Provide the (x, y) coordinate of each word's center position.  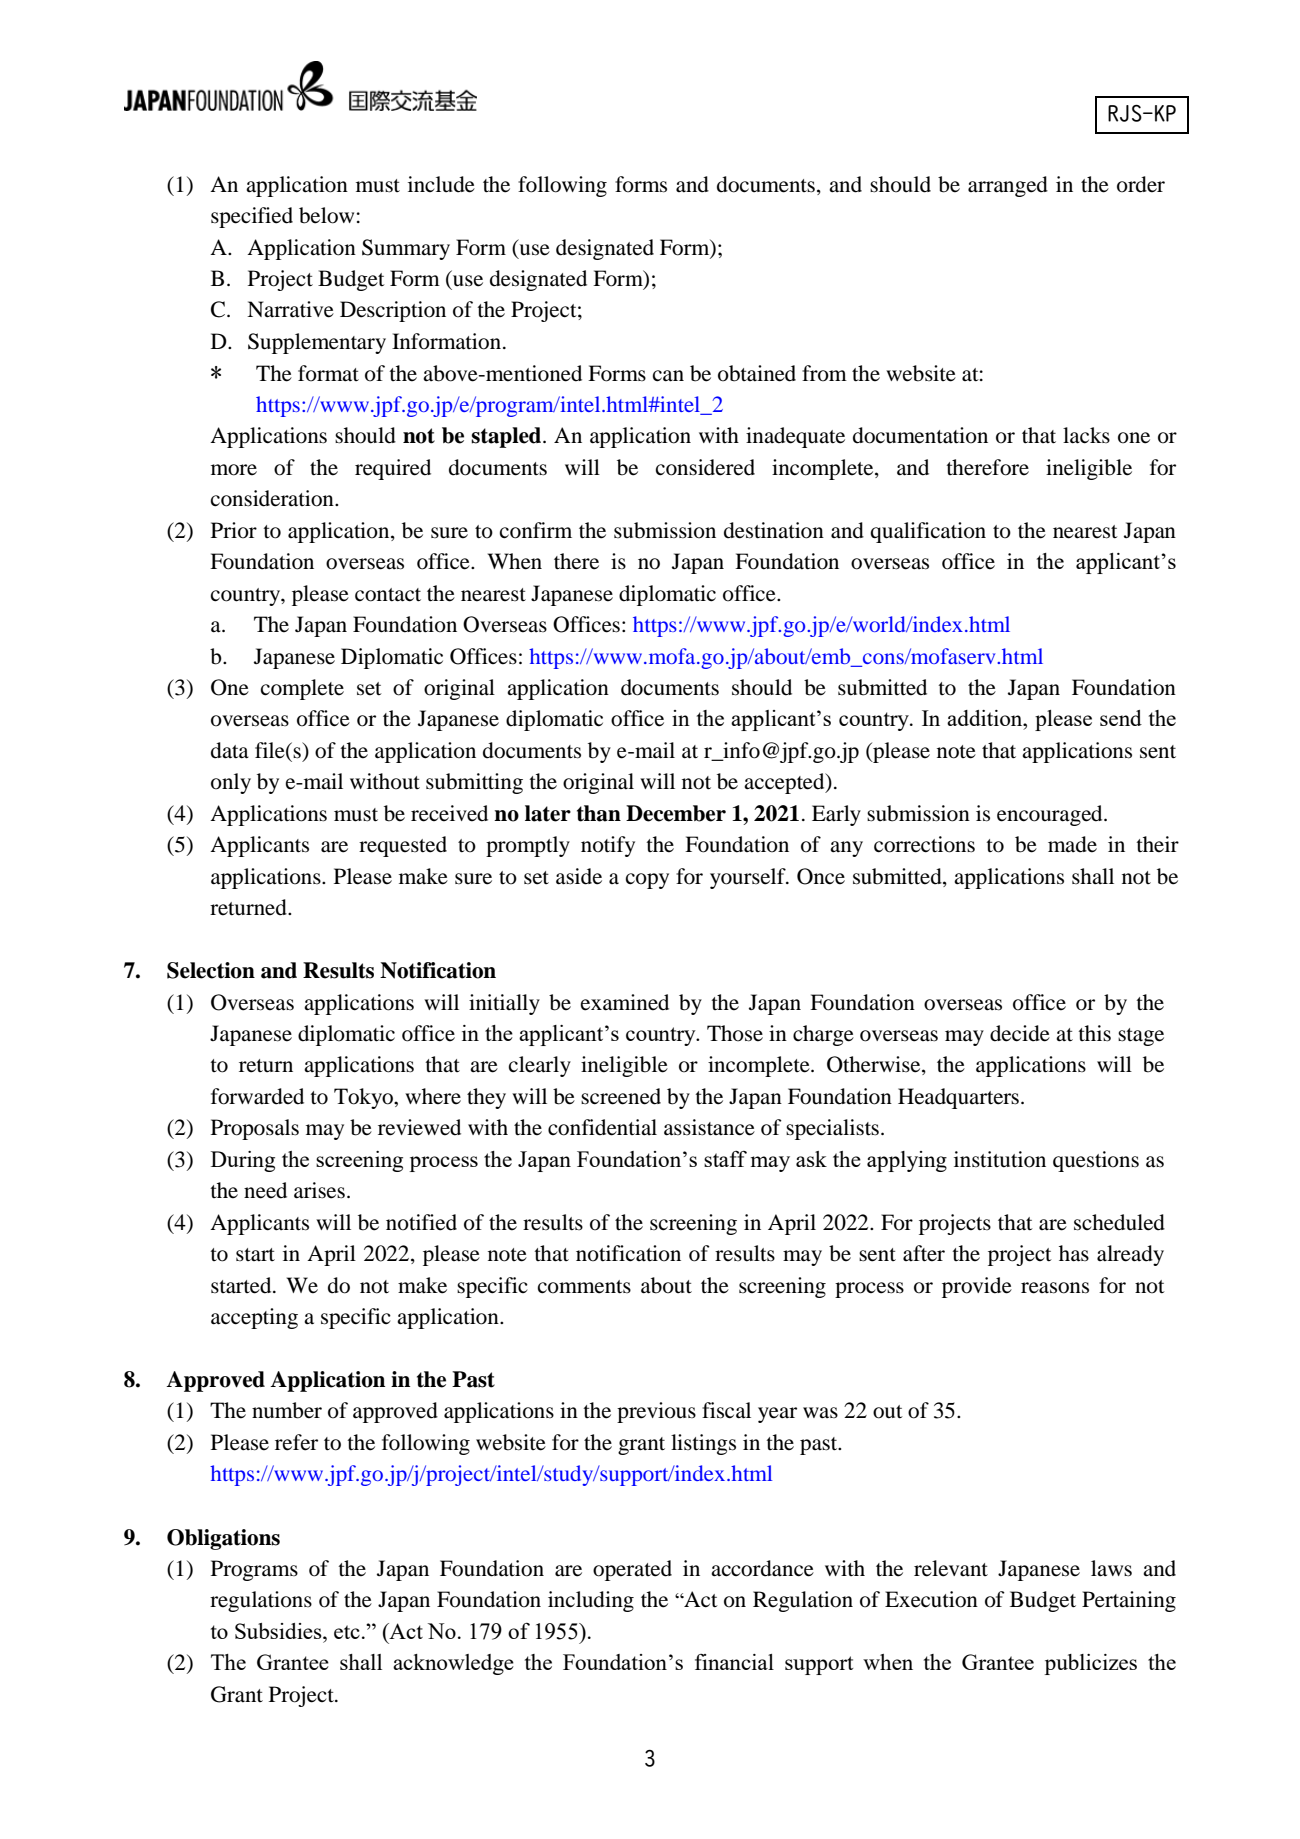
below (326, 215)
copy (647, 881)
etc (347, 1632)
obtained (757, 373)
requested (403, 846)
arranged (1008, 186)
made (1072, 844)
